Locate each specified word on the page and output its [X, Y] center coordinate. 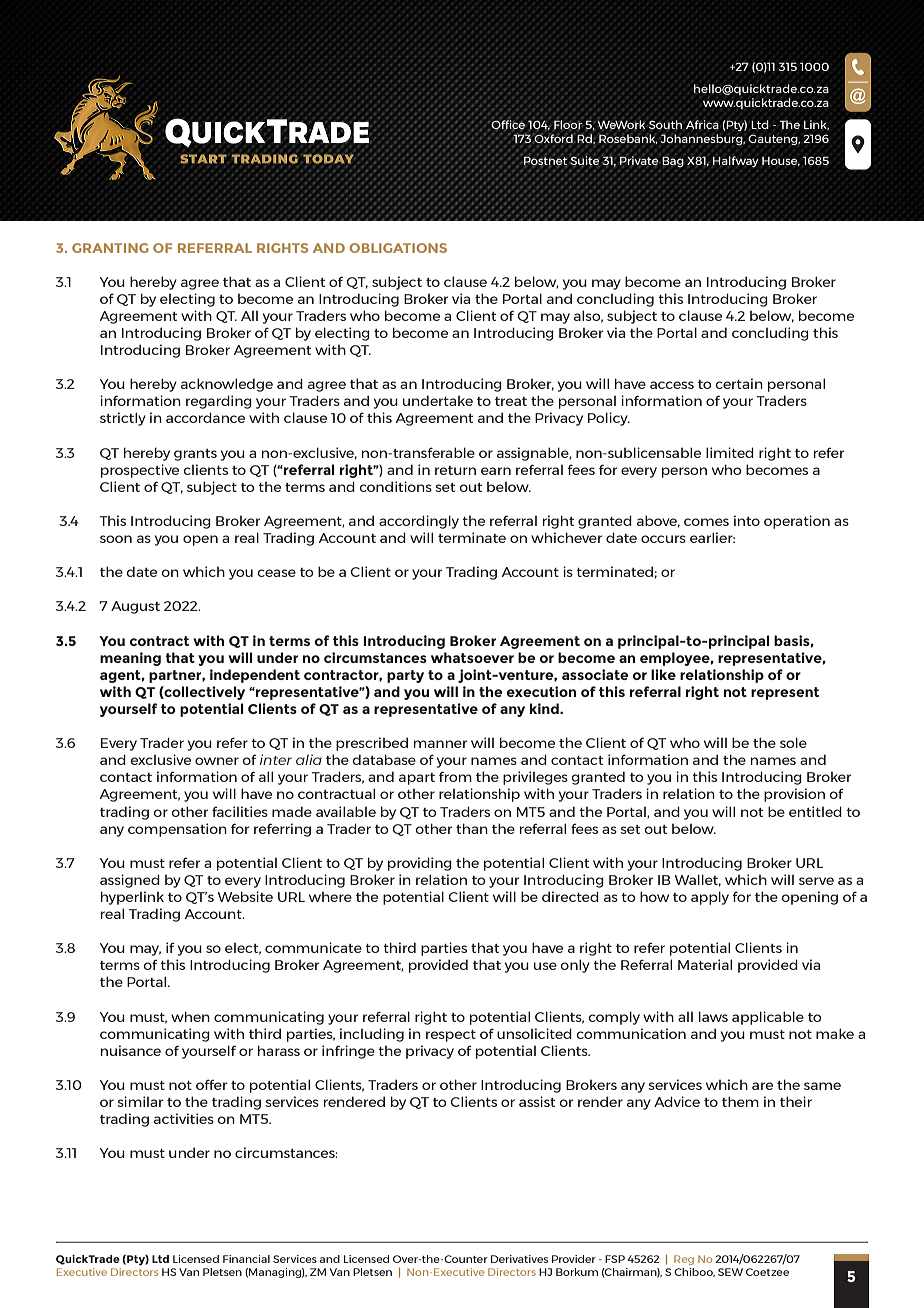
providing [420, 864]
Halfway [735, 162]
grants [195, 455]
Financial [246, 1259]
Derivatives [519, 1259]
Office [508, 123]
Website [245, 896]
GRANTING [110, 248]
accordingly [419, 522]
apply [710, 898]
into [747, 520]
